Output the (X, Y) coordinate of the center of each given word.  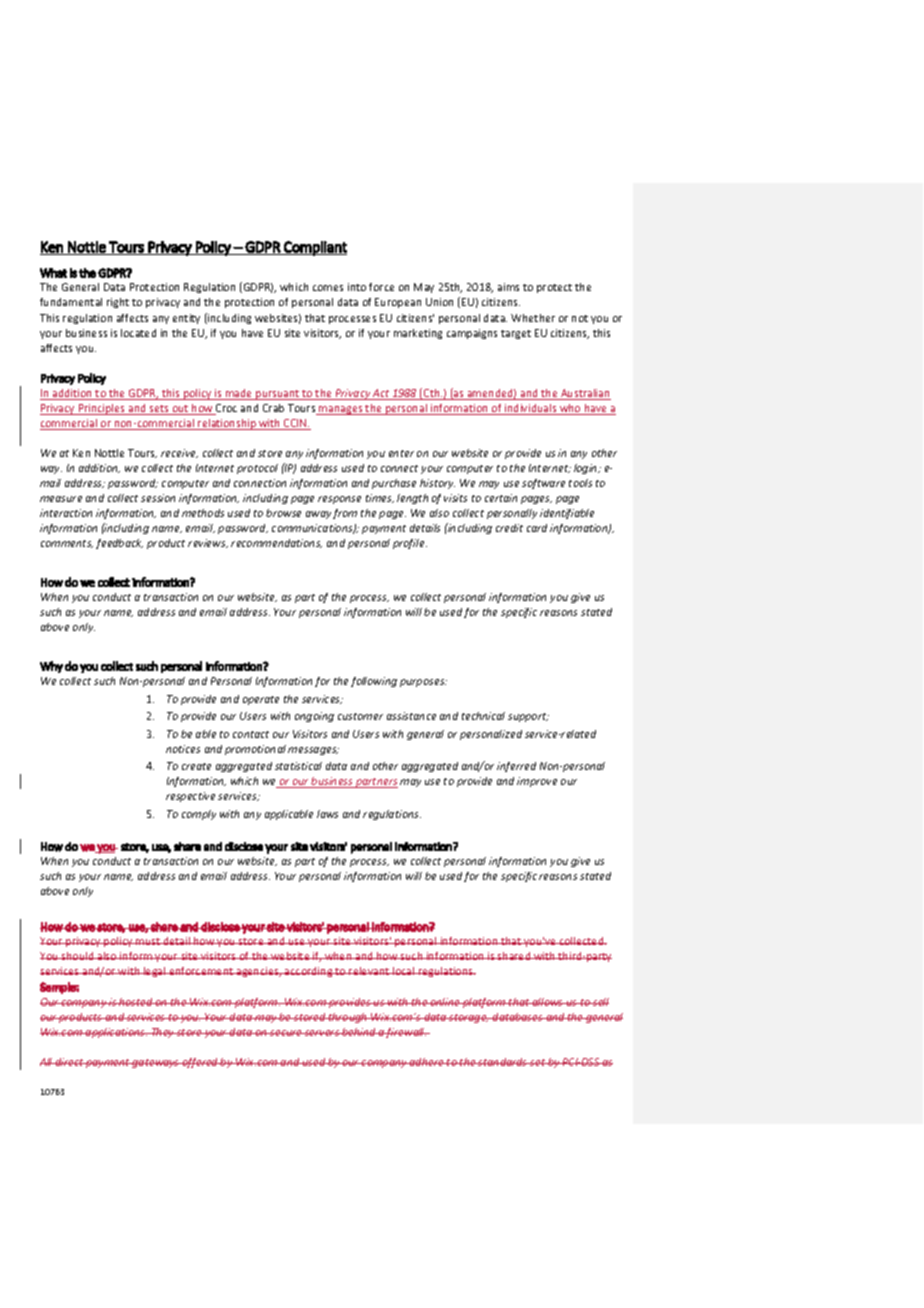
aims (508, 287)
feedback (119, 544)
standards (503, 1062)
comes (328, 288)
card (537, 528)
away (318, 515)
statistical (298, 766)
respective (190, 797)
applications (115, 1033)
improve (537, 782)
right (118, 303)
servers (322, 1033)
